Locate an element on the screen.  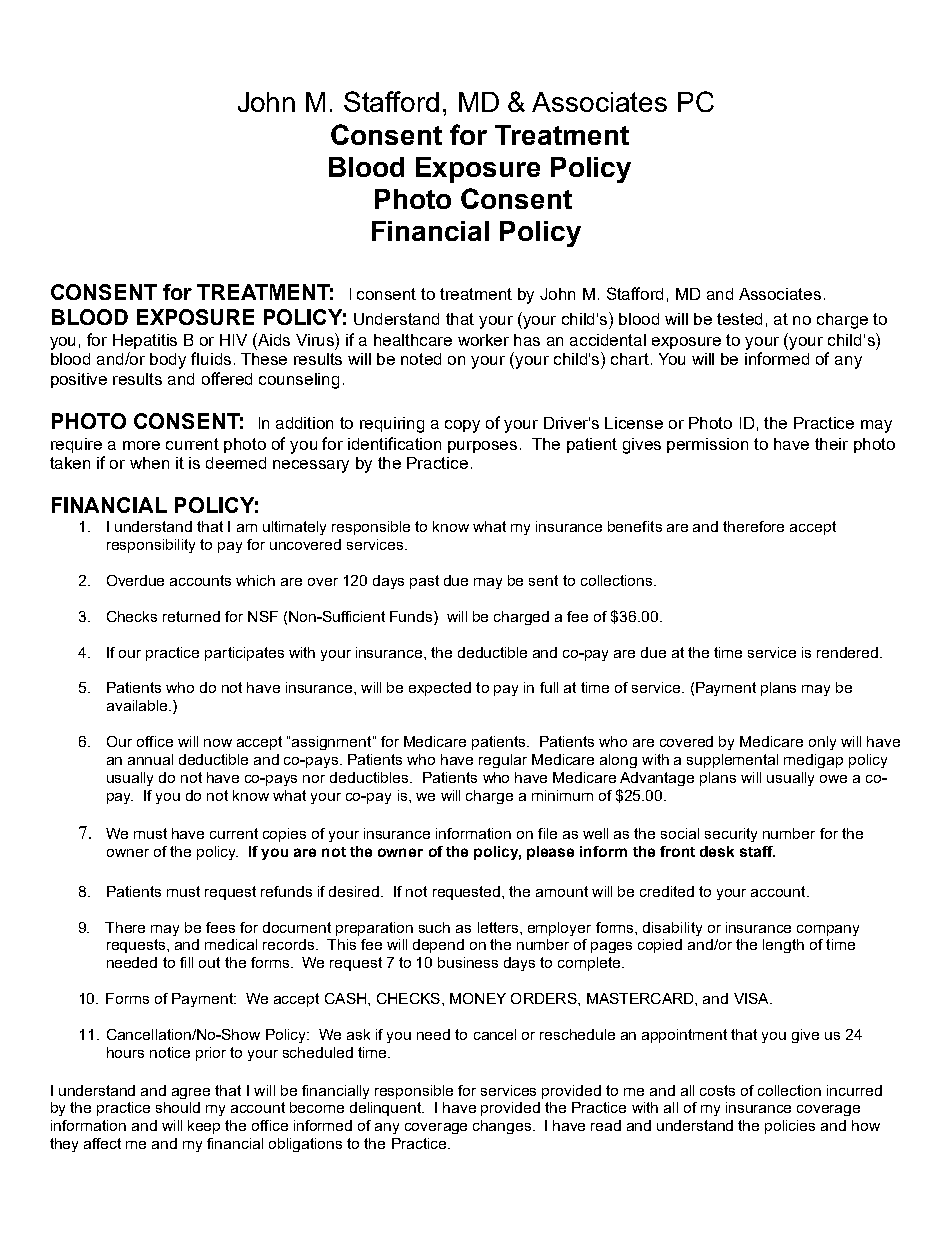
supplemental is located at coordinates (732, 761).
